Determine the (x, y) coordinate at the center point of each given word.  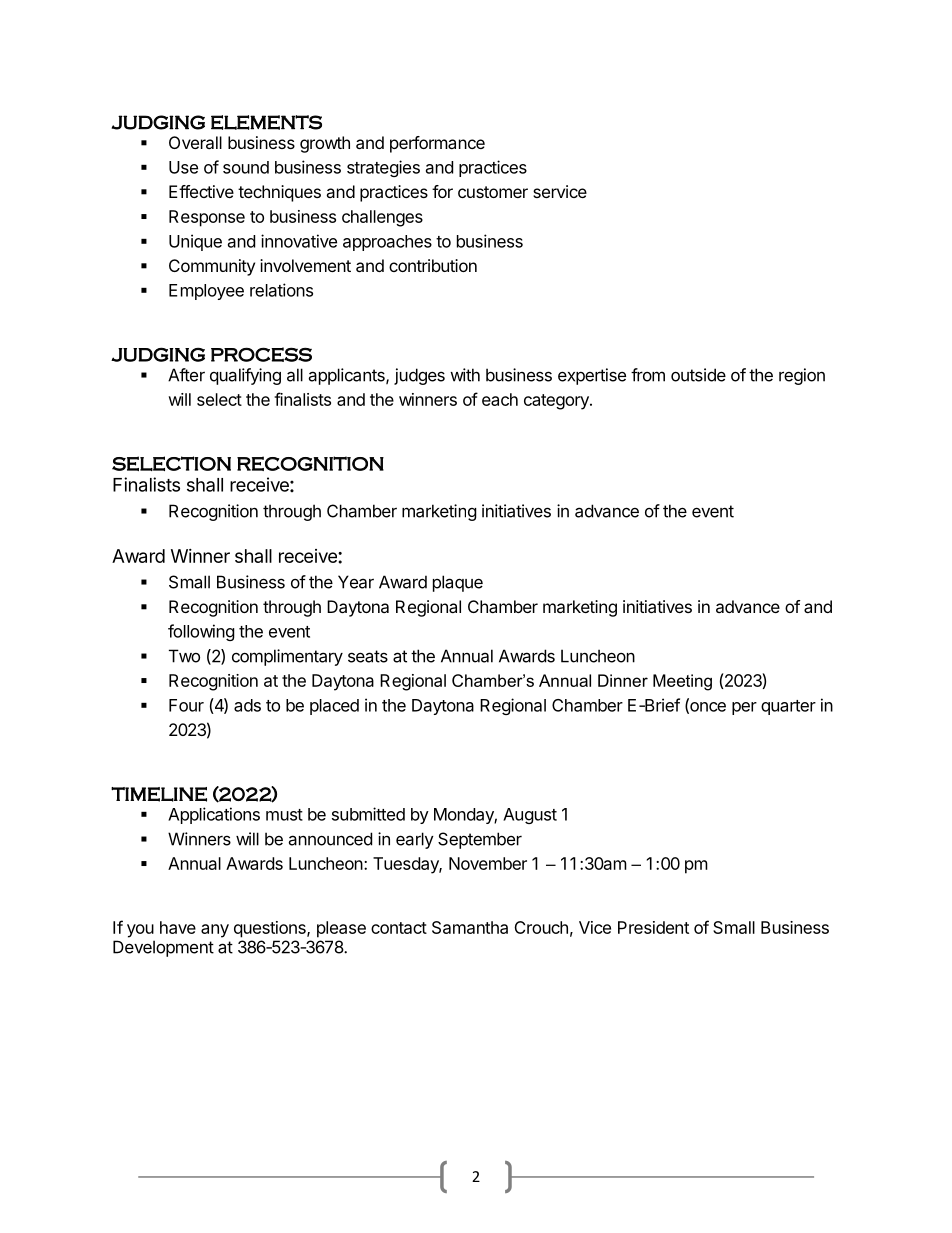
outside (698, 375)
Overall (195, 142)
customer (493, 192)
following (201, 632)
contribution (433, 265)
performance (437, 144)
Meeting (682, 682)
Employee (206, 292)
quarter (788, 707)
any (215, 931)
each (500, 399)
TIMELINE (159, 794)
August (530, 816)
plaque (458, 583)
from (648, 375)
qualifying (245, 376)
